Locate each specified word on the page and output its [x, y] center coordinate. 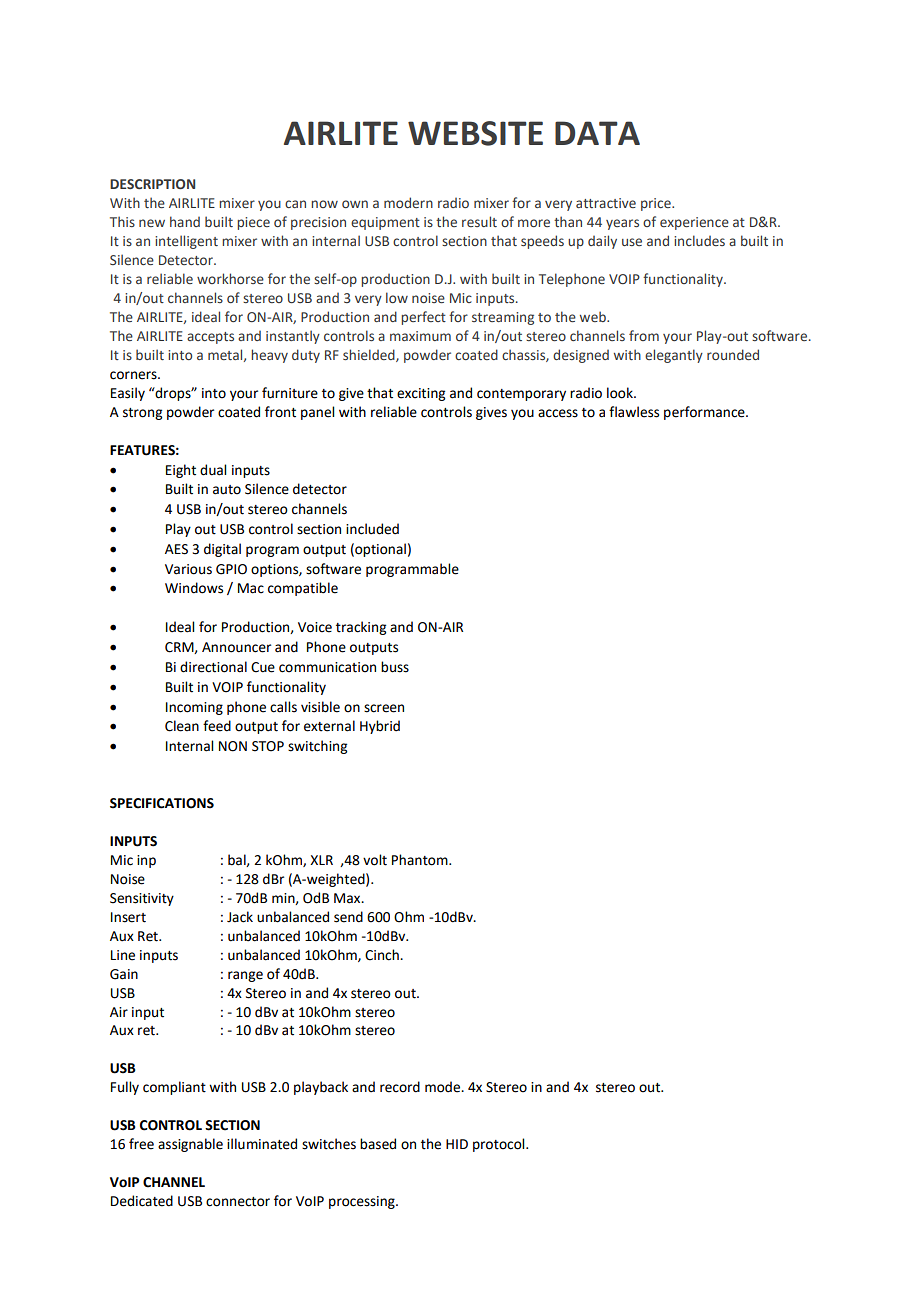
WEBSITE [475, 133]
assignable [190, 1145]
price [657, 204]
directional [213, 667]
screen [384, 708]
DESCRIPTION [152, 184]
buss [395, 667]
